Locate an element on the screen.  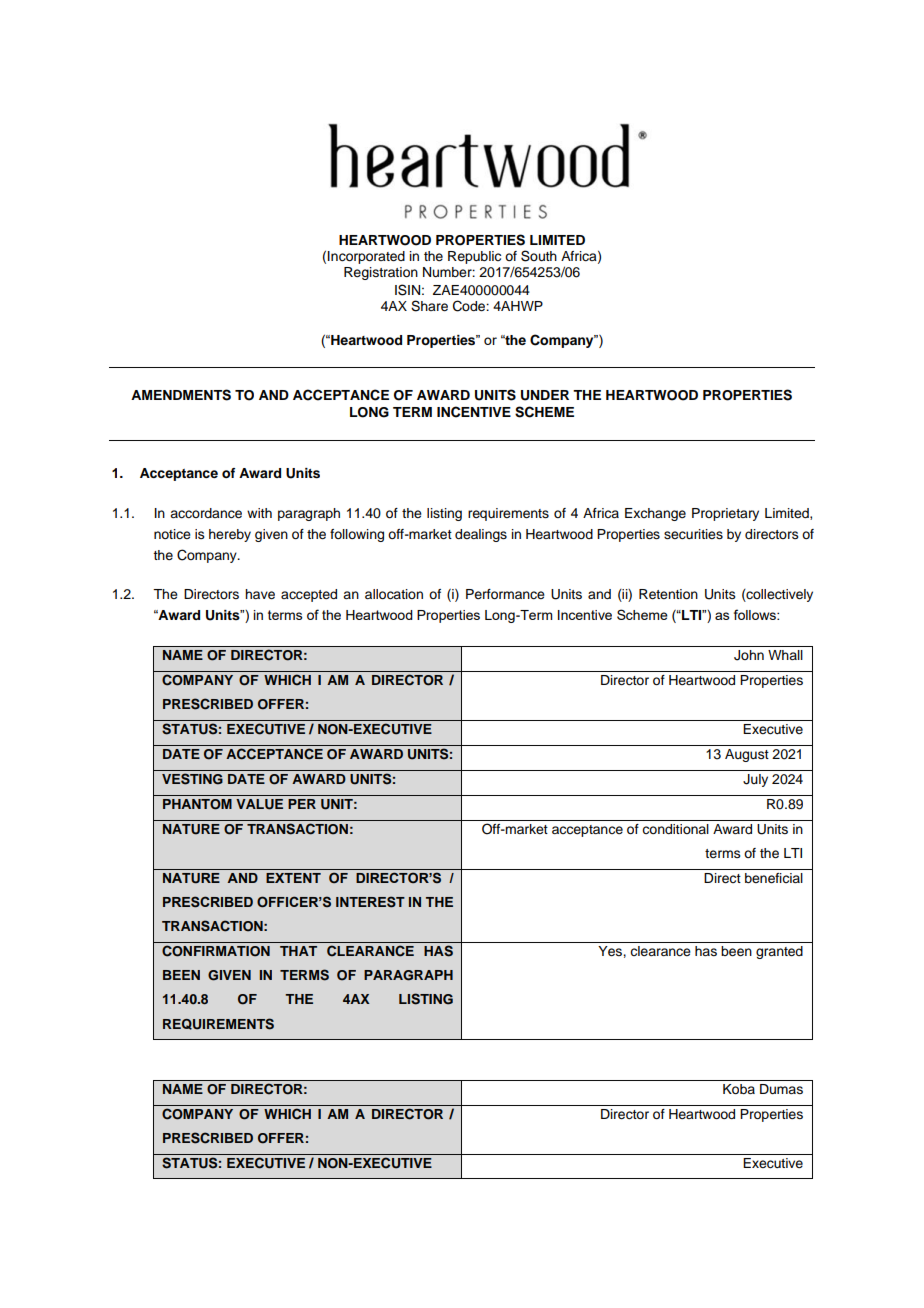
have is located at coordinates (260, 594).
